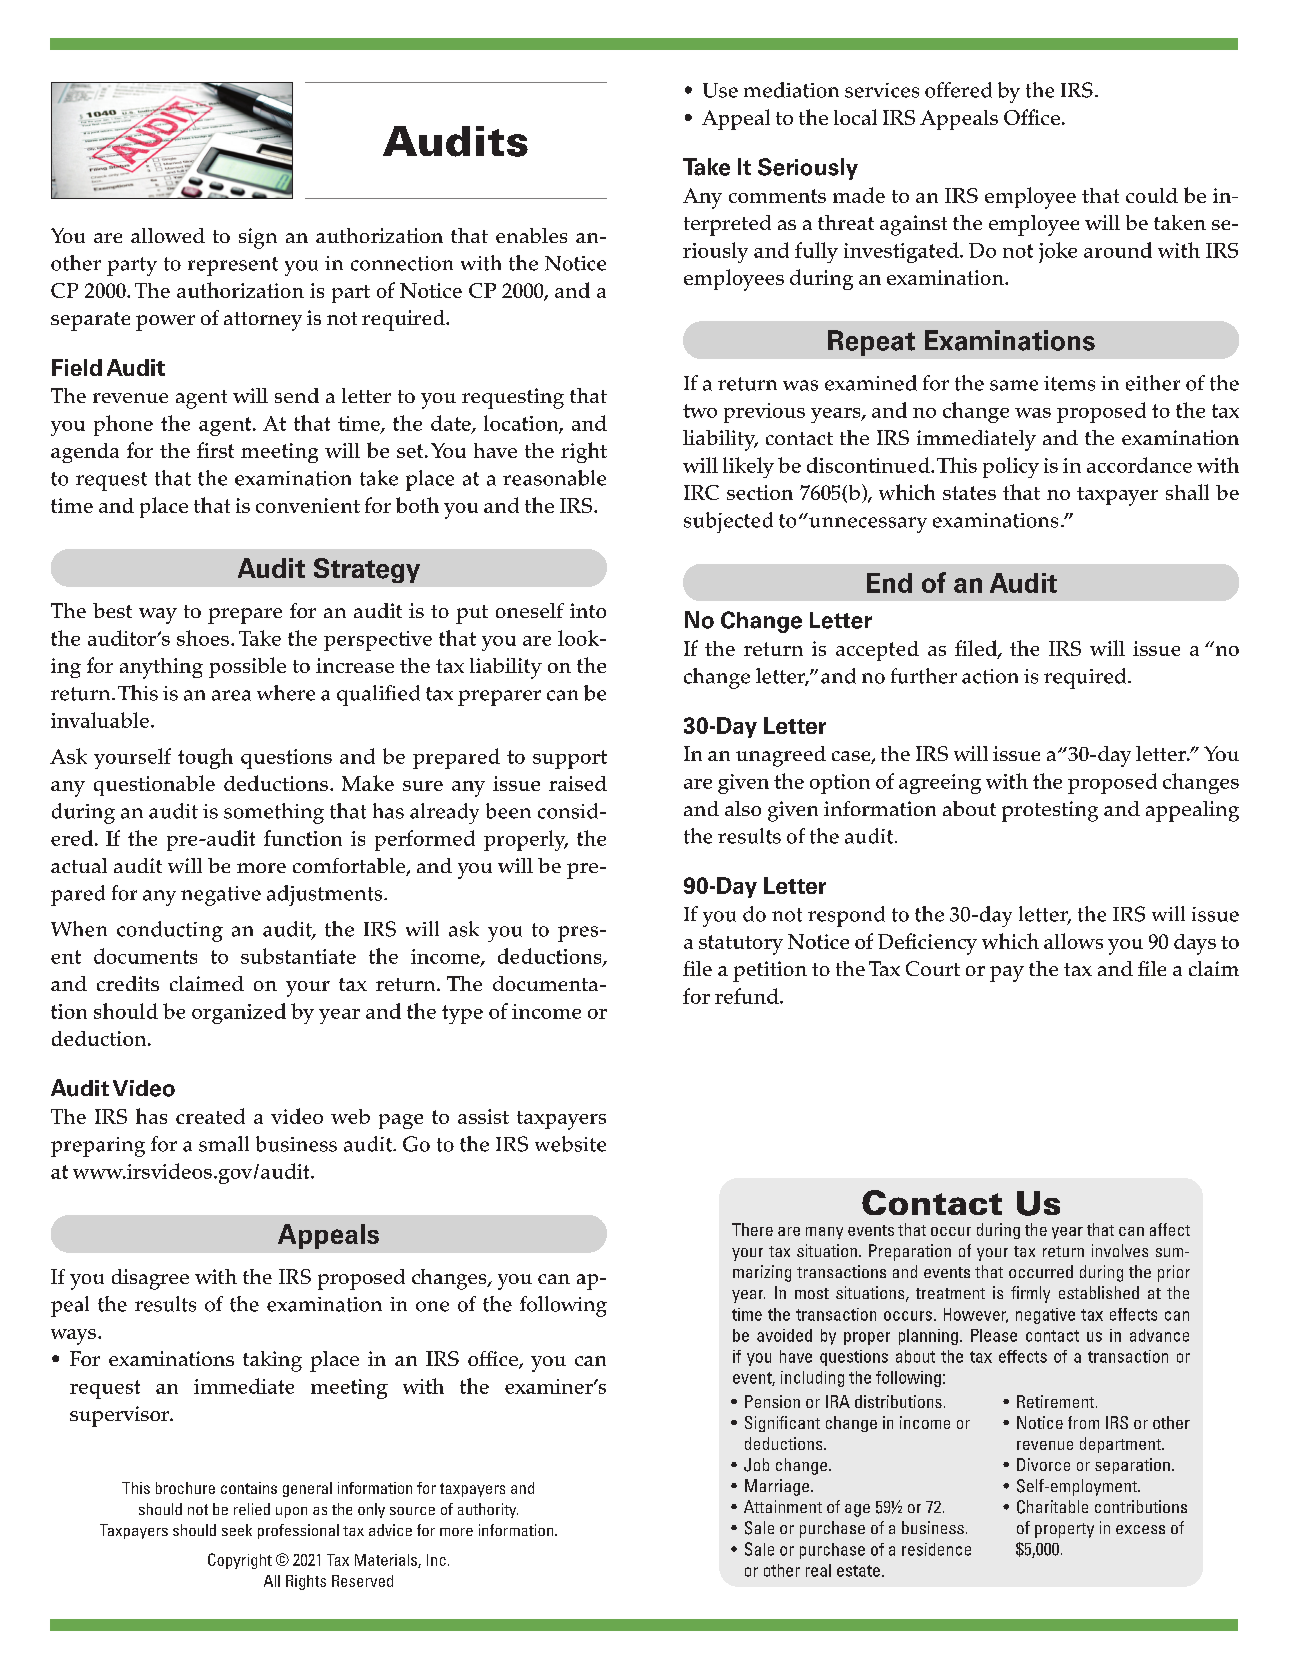 This screenshot has height=1669, width=1290. I want to click on could, so click(1152, 195).
